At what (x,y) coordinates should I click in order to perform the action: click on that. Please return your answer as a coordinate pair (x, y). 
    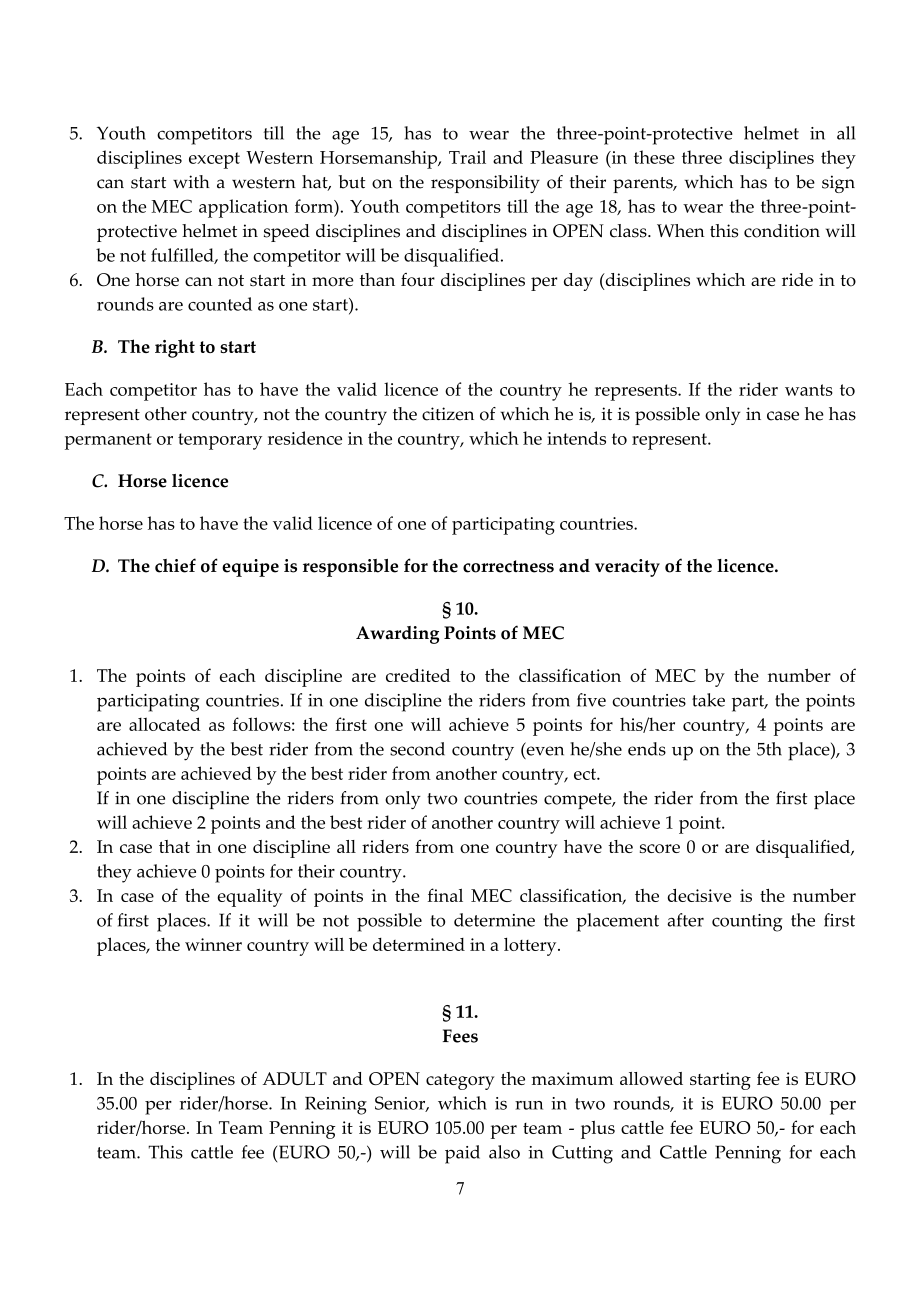
    Looking at the image, I should click on (174, 846).
